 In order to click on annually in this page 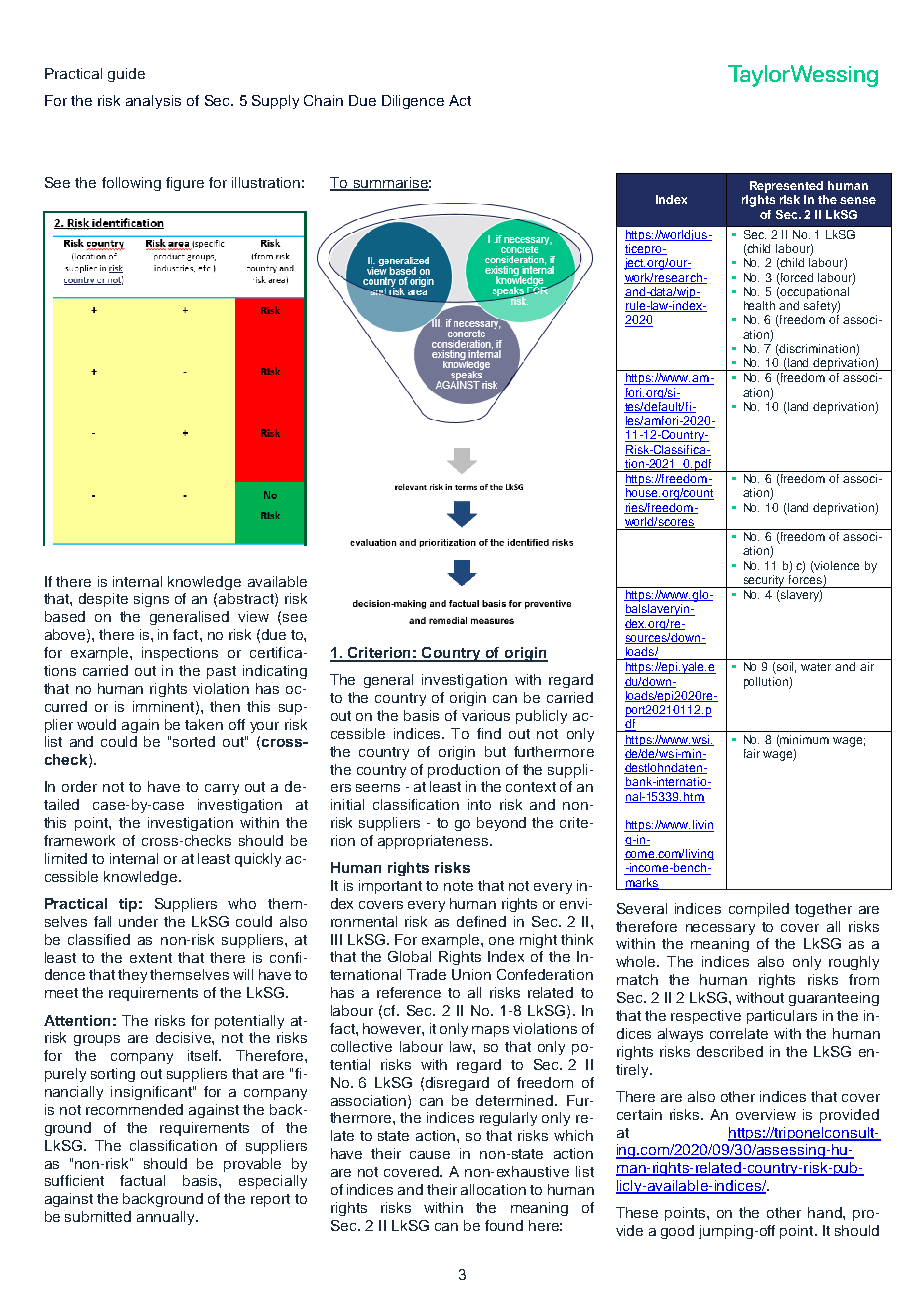, I will do `click(167, 1218)`.
